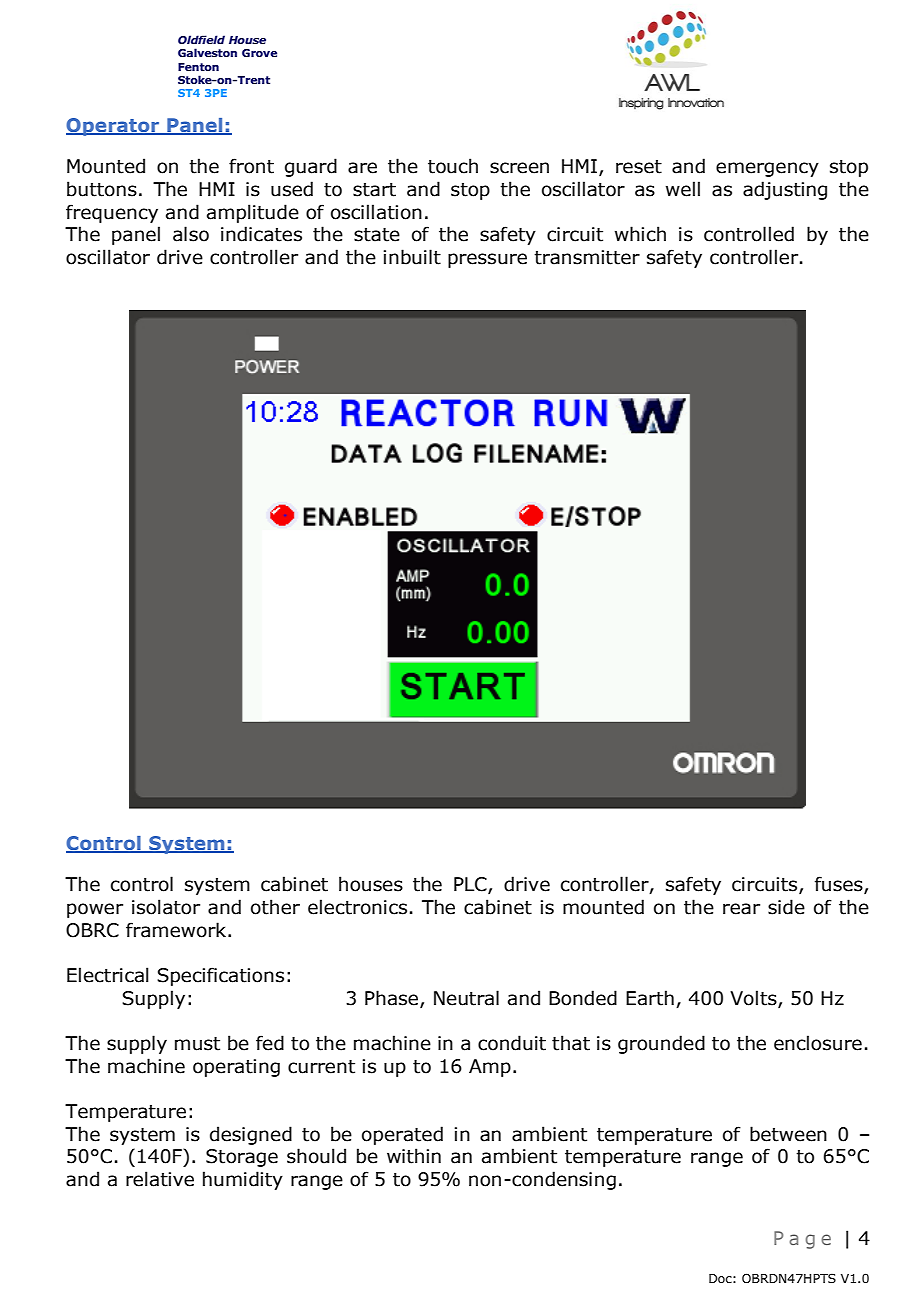 The width and height of the screenshot is (924, 1308). I want to click on pressure, so click(487, 260).
